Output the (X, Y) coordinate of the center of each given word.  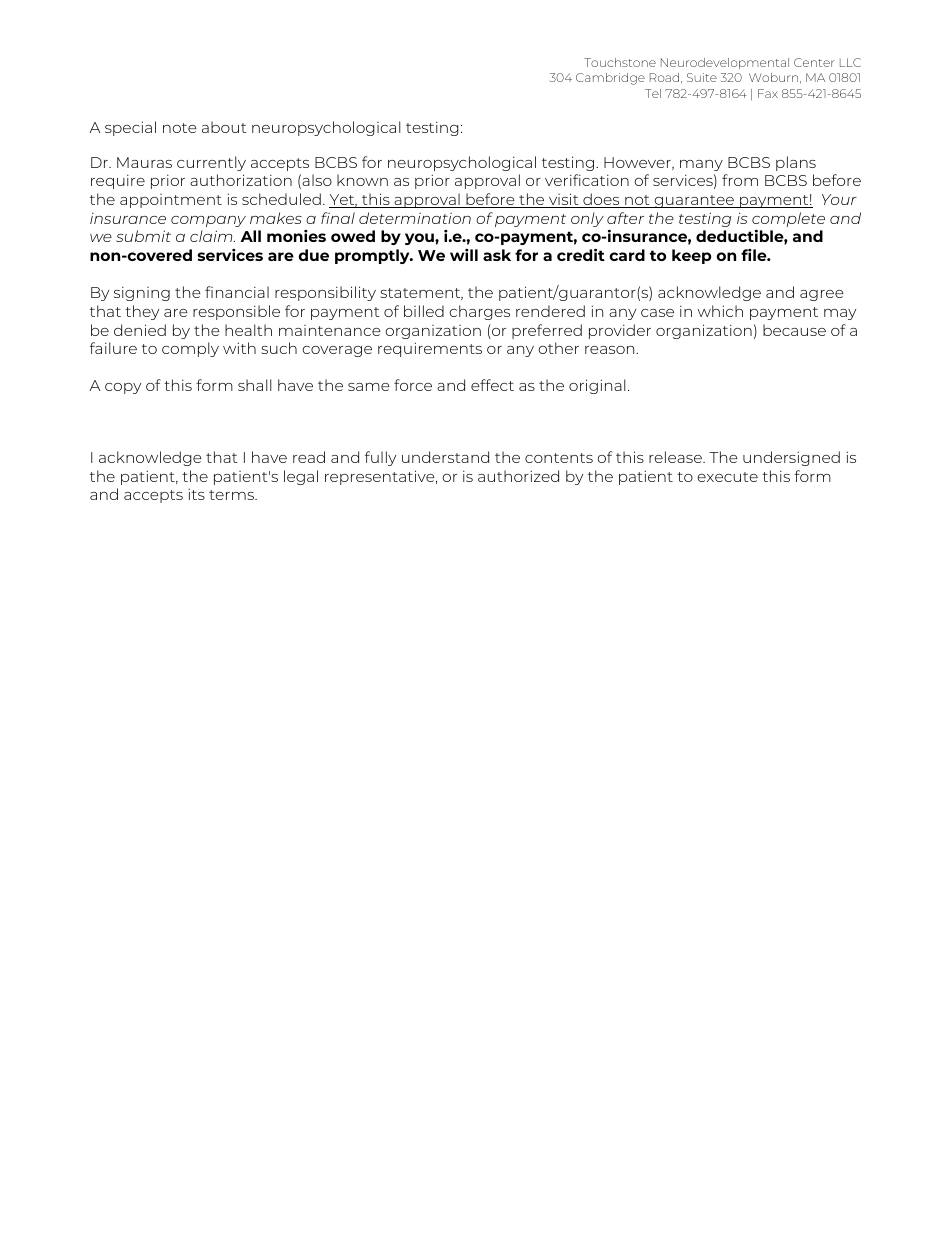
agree (822, 295)
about (224, 127)
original (597, 386)
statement (421, 294)
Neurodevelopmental (725, 63)
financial (237, 292)
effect (492, 385)
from (740, 180)
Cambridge (610, 79)
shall (254, 385)
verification (587, 180)
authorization (241, 180)
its (196, 494)
